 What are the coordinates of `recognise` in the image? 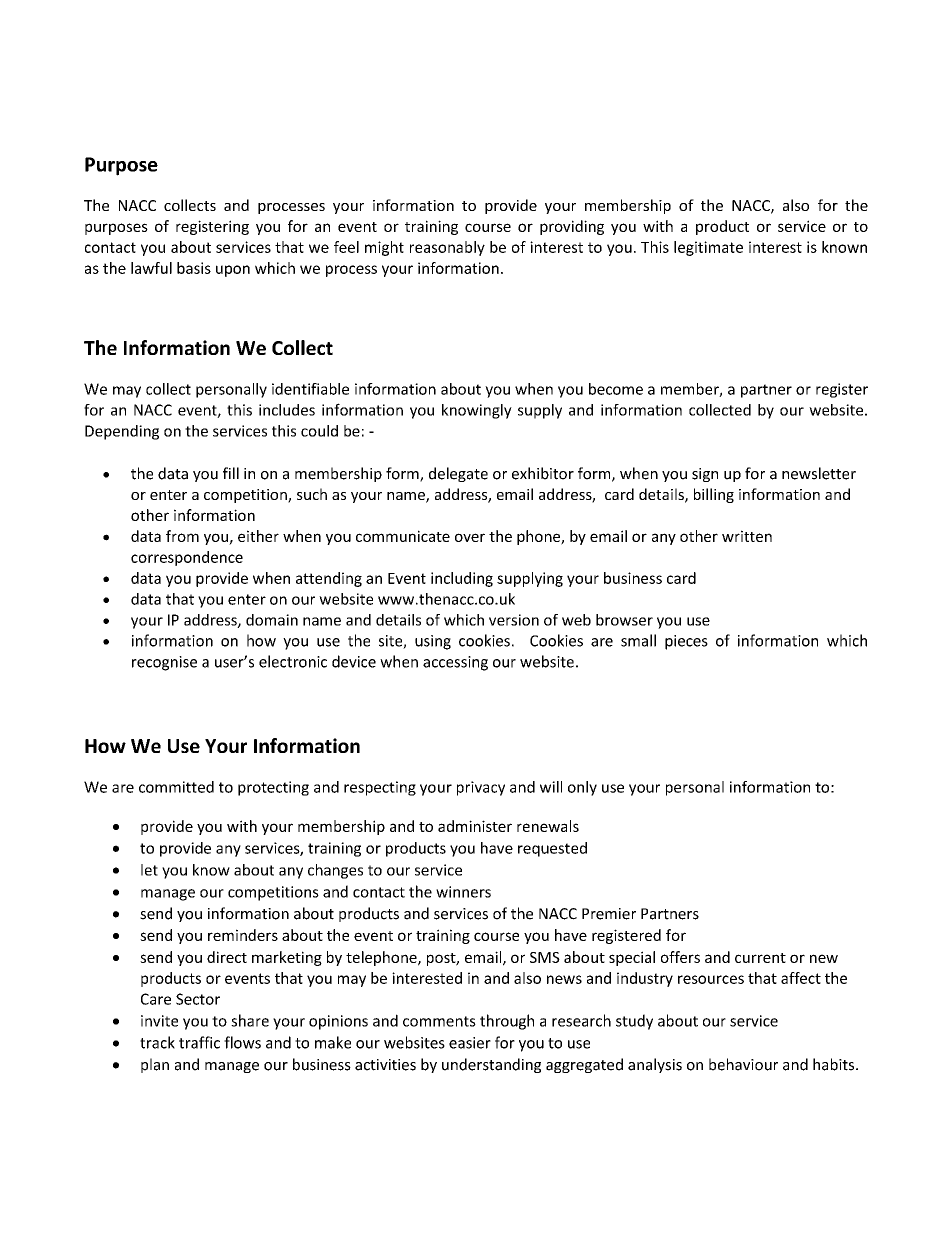 It's located at (164, 663).
